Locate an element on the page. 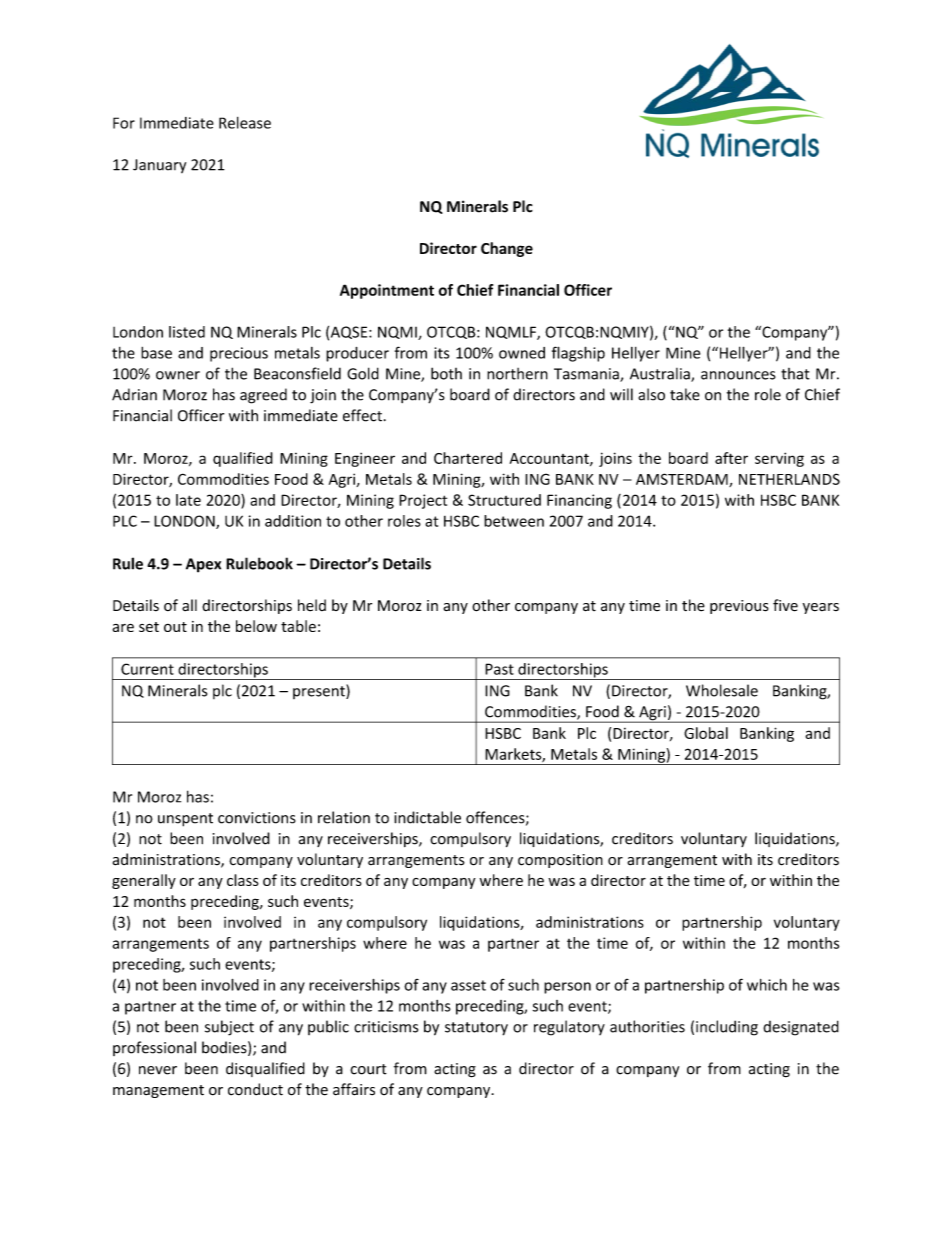 Image resolution: width=952 pixels, height=1233 pixels. never is located at coordinates (158, 1070).
